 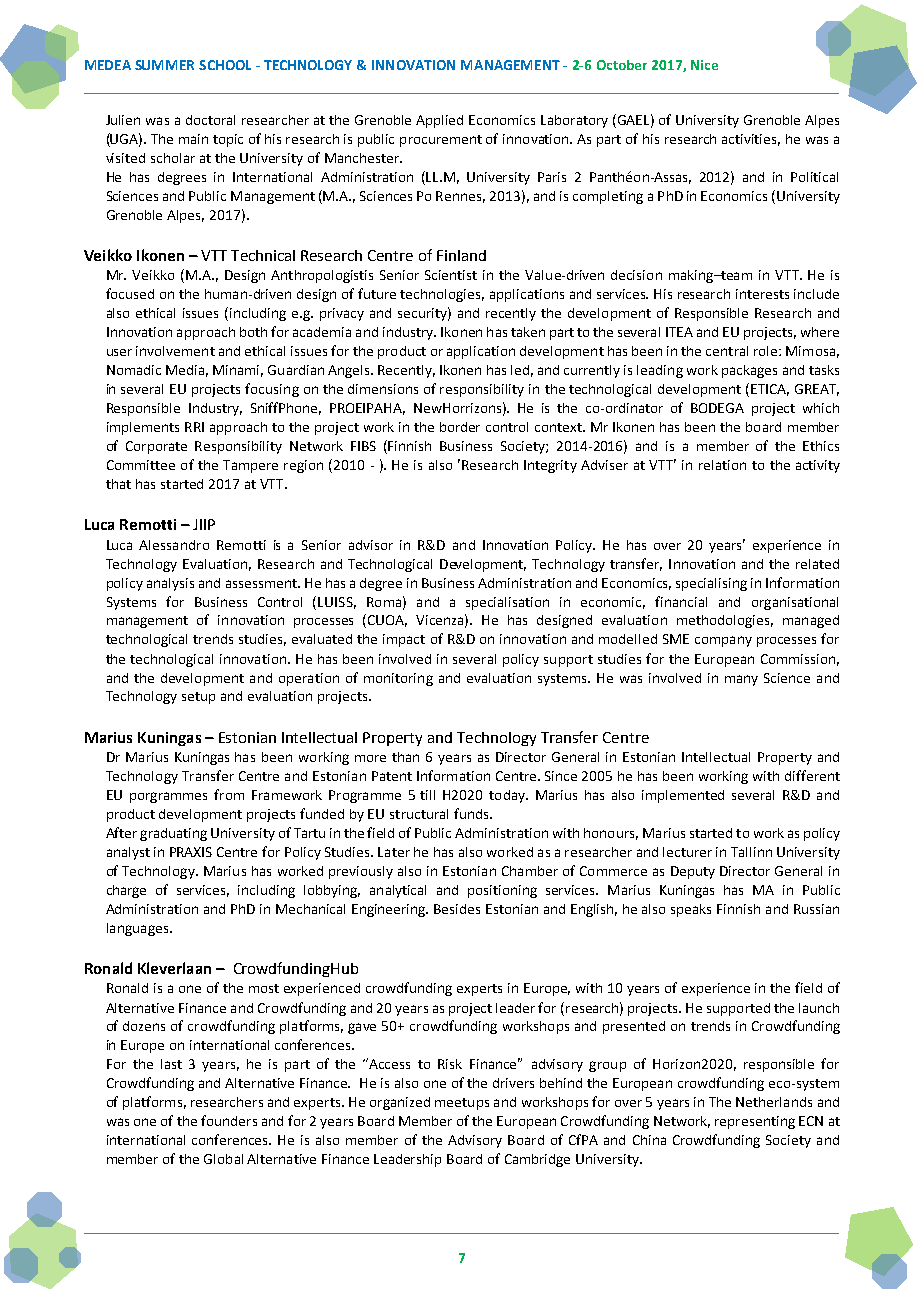 I want to click on representing, so click(x=755, y=1122).
